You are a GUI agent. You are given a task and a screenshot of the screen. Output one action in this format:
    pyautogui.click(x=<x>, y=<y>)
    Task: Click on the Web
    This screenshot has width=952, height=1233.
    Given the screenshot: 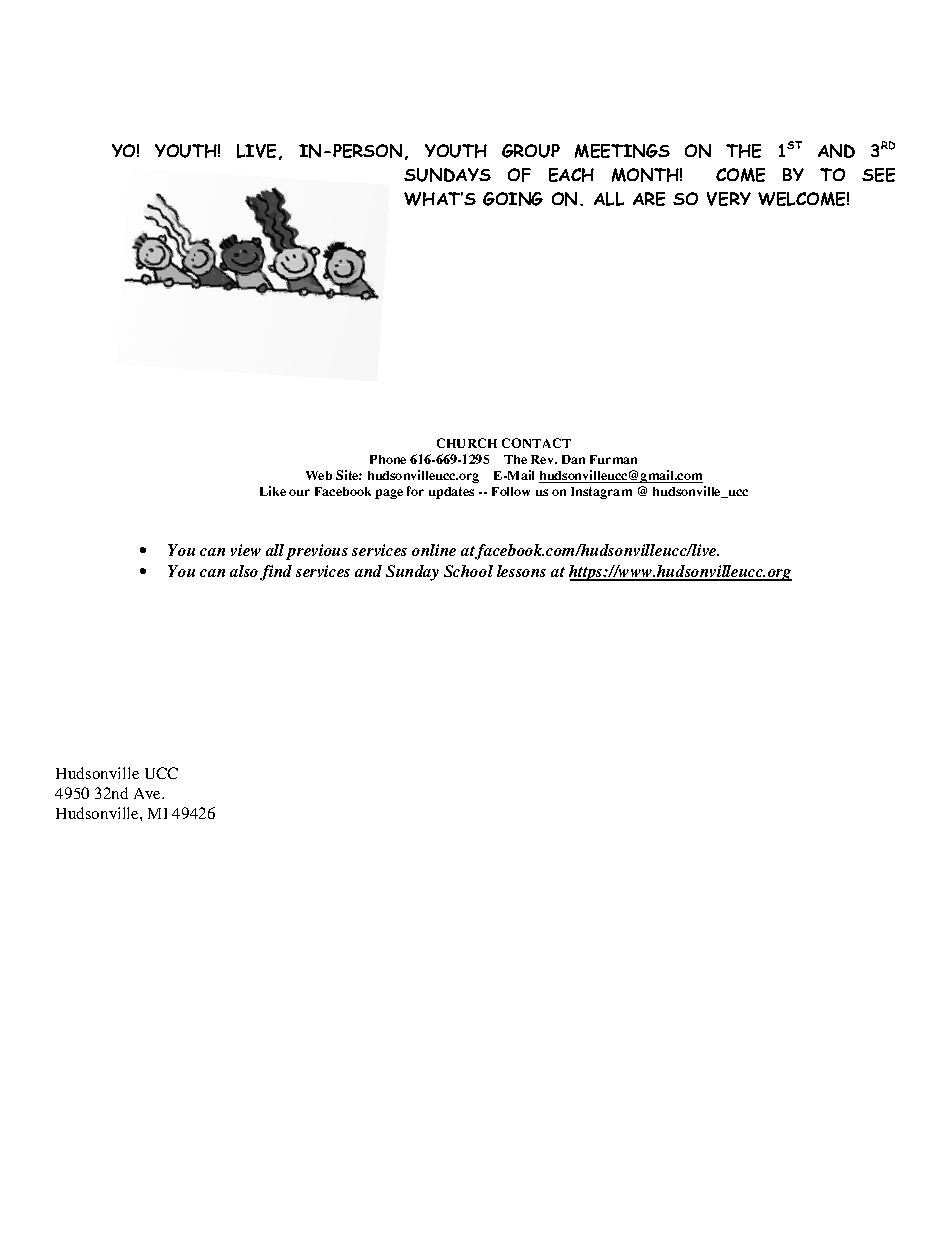 What is the action you would take?
    pyautogui.click(x=319, y=475)
